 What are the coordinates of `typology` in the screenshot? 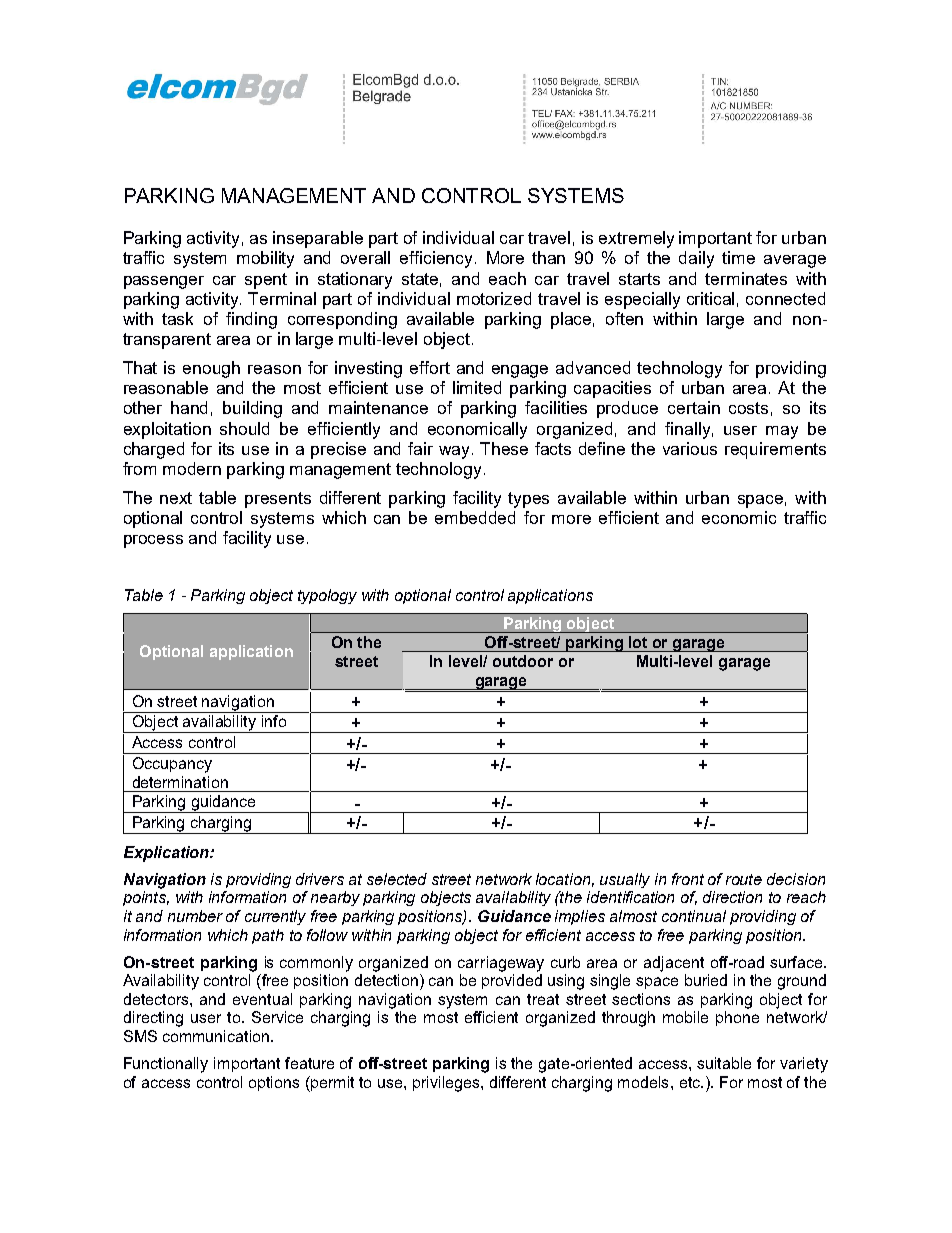 It's located at (327, 596).
